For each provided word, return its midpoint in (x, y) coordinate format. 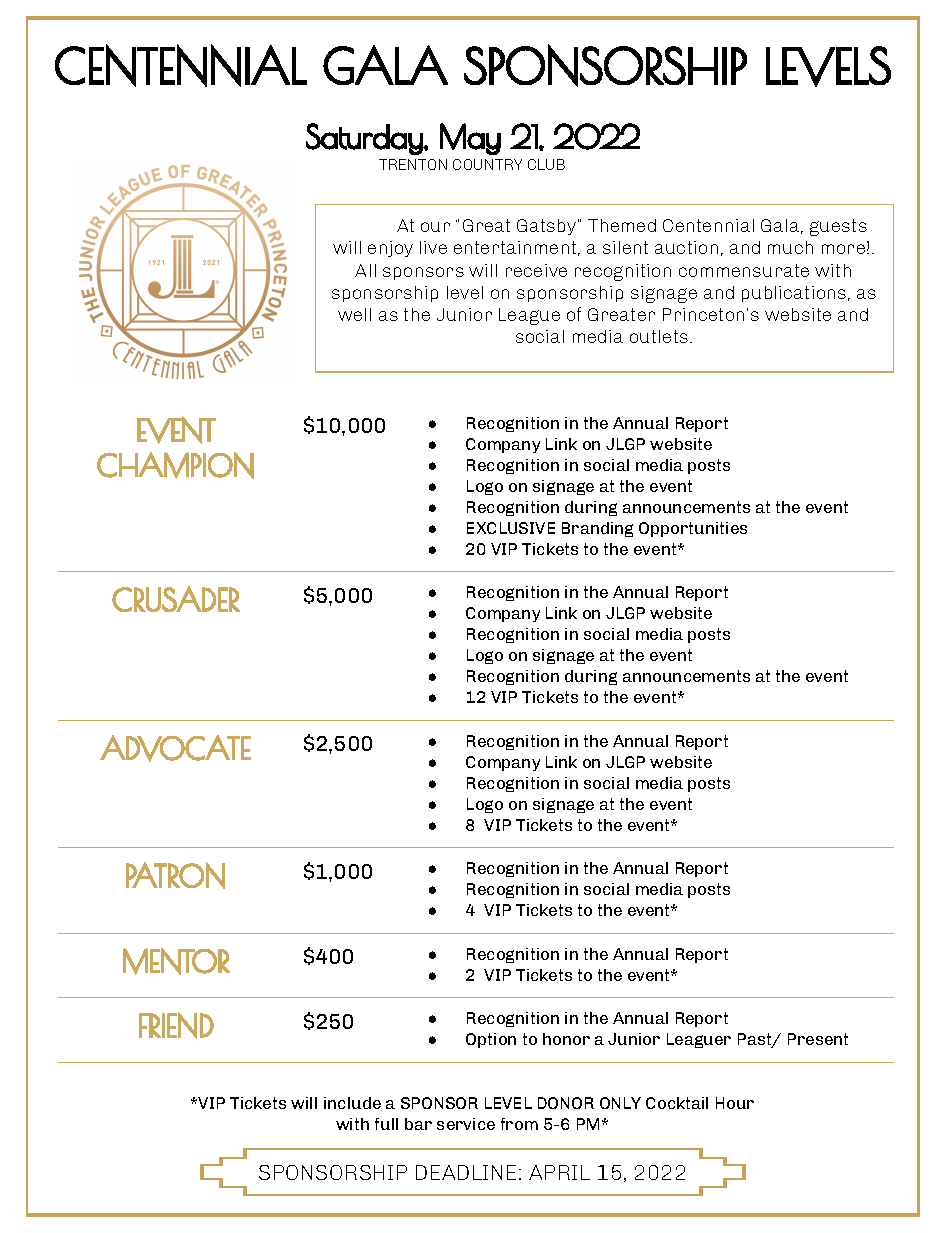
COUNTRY (487, 164)
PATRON (175, 875)
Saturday (365, 139)
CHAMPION (175, 465)
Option (491, 1040)
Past (756, 1040)
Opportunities (693, 529)
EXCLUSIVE (511, 528)
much (790, 247)
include (352, 1103)
